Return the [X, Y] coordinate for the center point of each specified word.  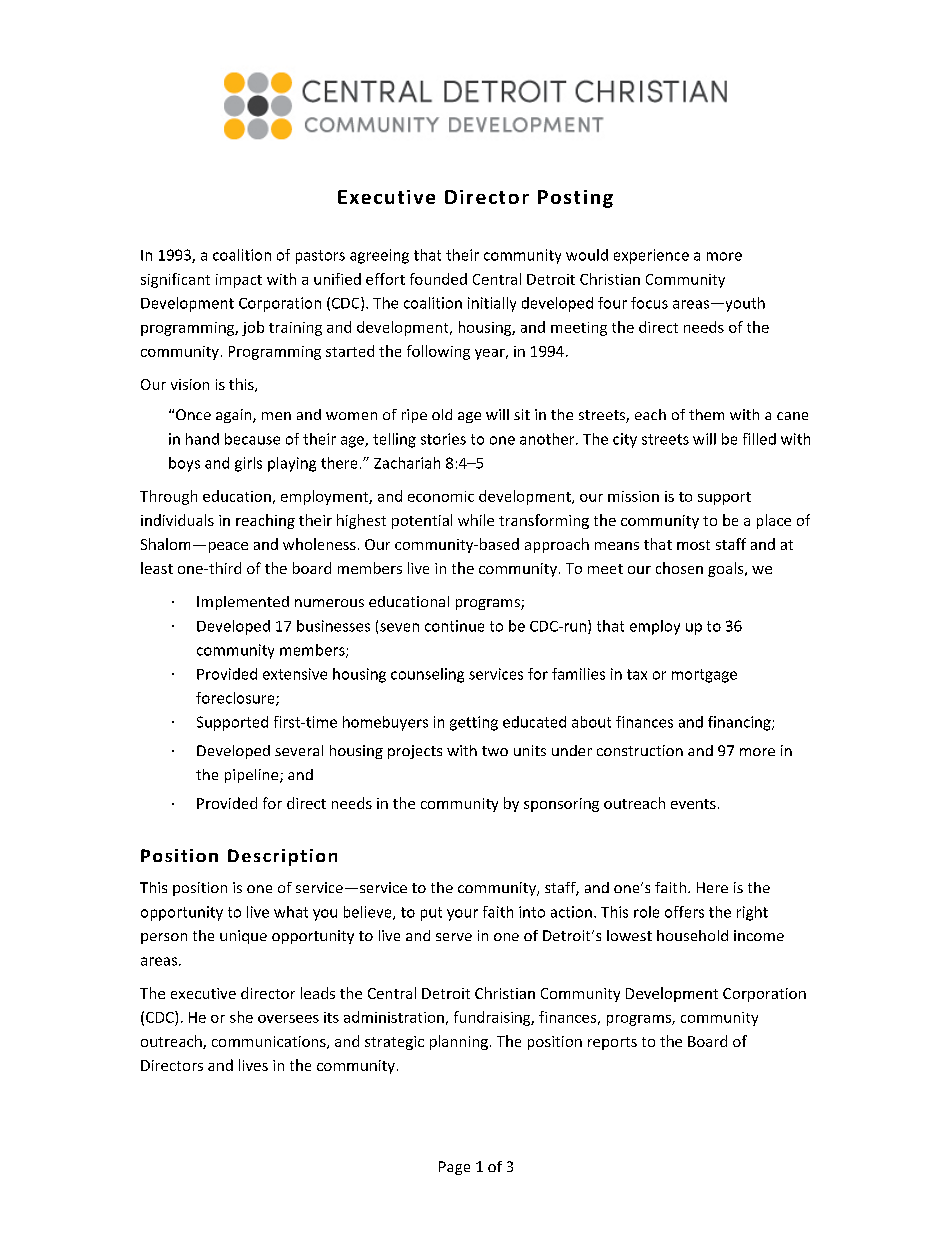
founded [438, 279]
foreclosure [236, 699]
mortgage [704, 676]
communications [270, 1042]
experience [651, 256]
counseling [427, 675]
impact [239, 281]
